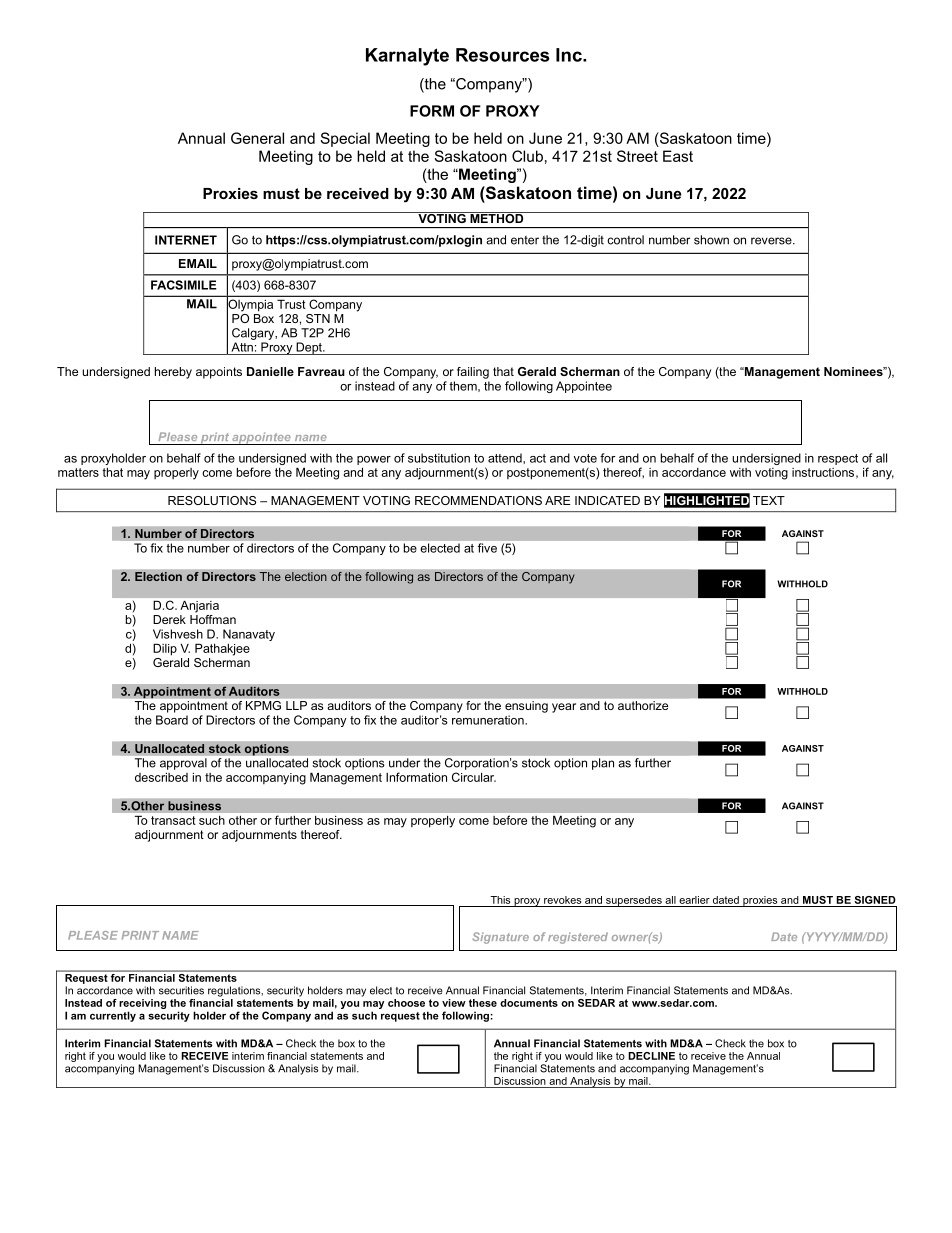  What do you see at coordinates (503, 55) in the page?
I see `Resources` at bounding box center [503, 55].
